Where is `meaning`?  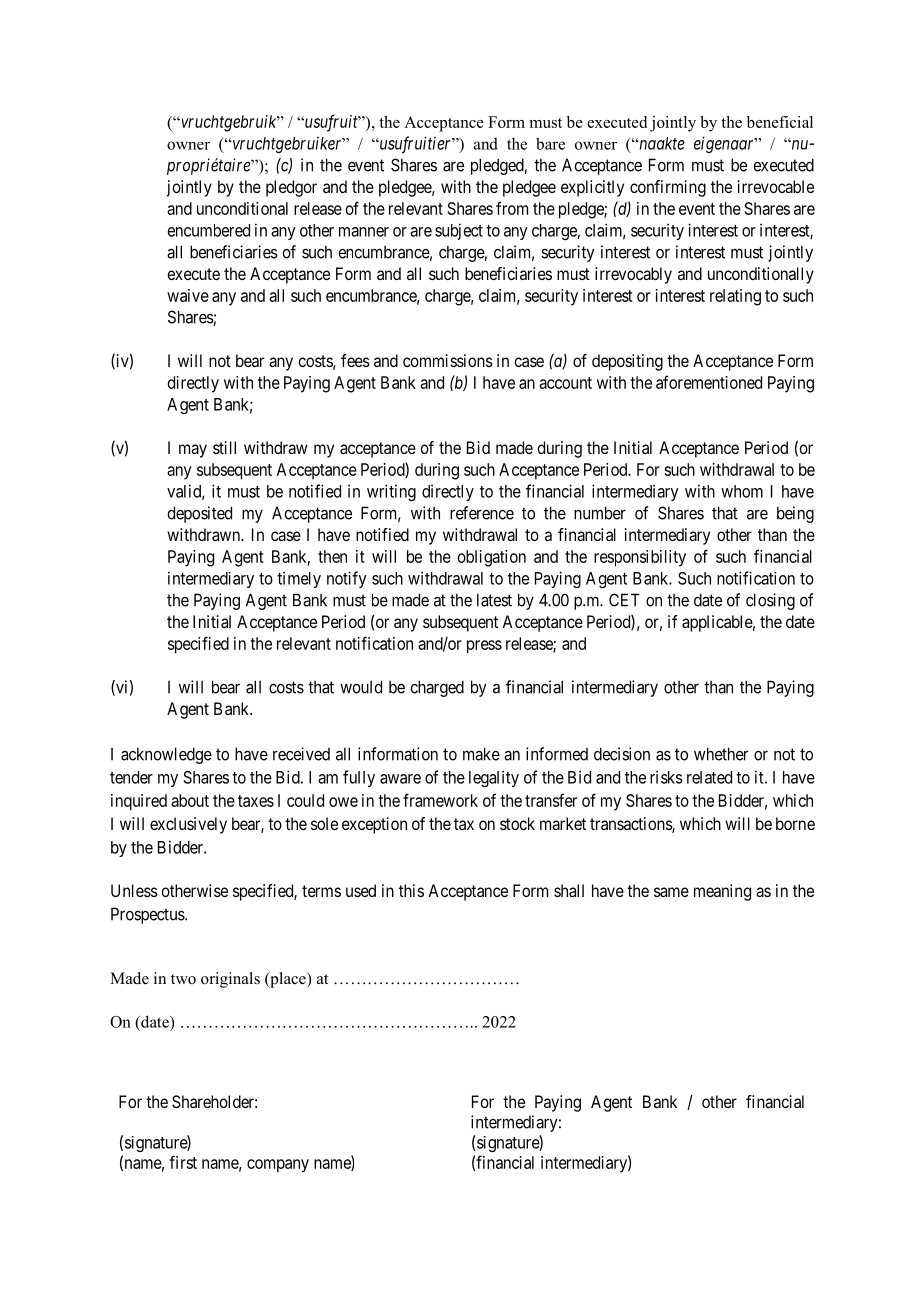 meaning is located at coordinates (722, 892).
